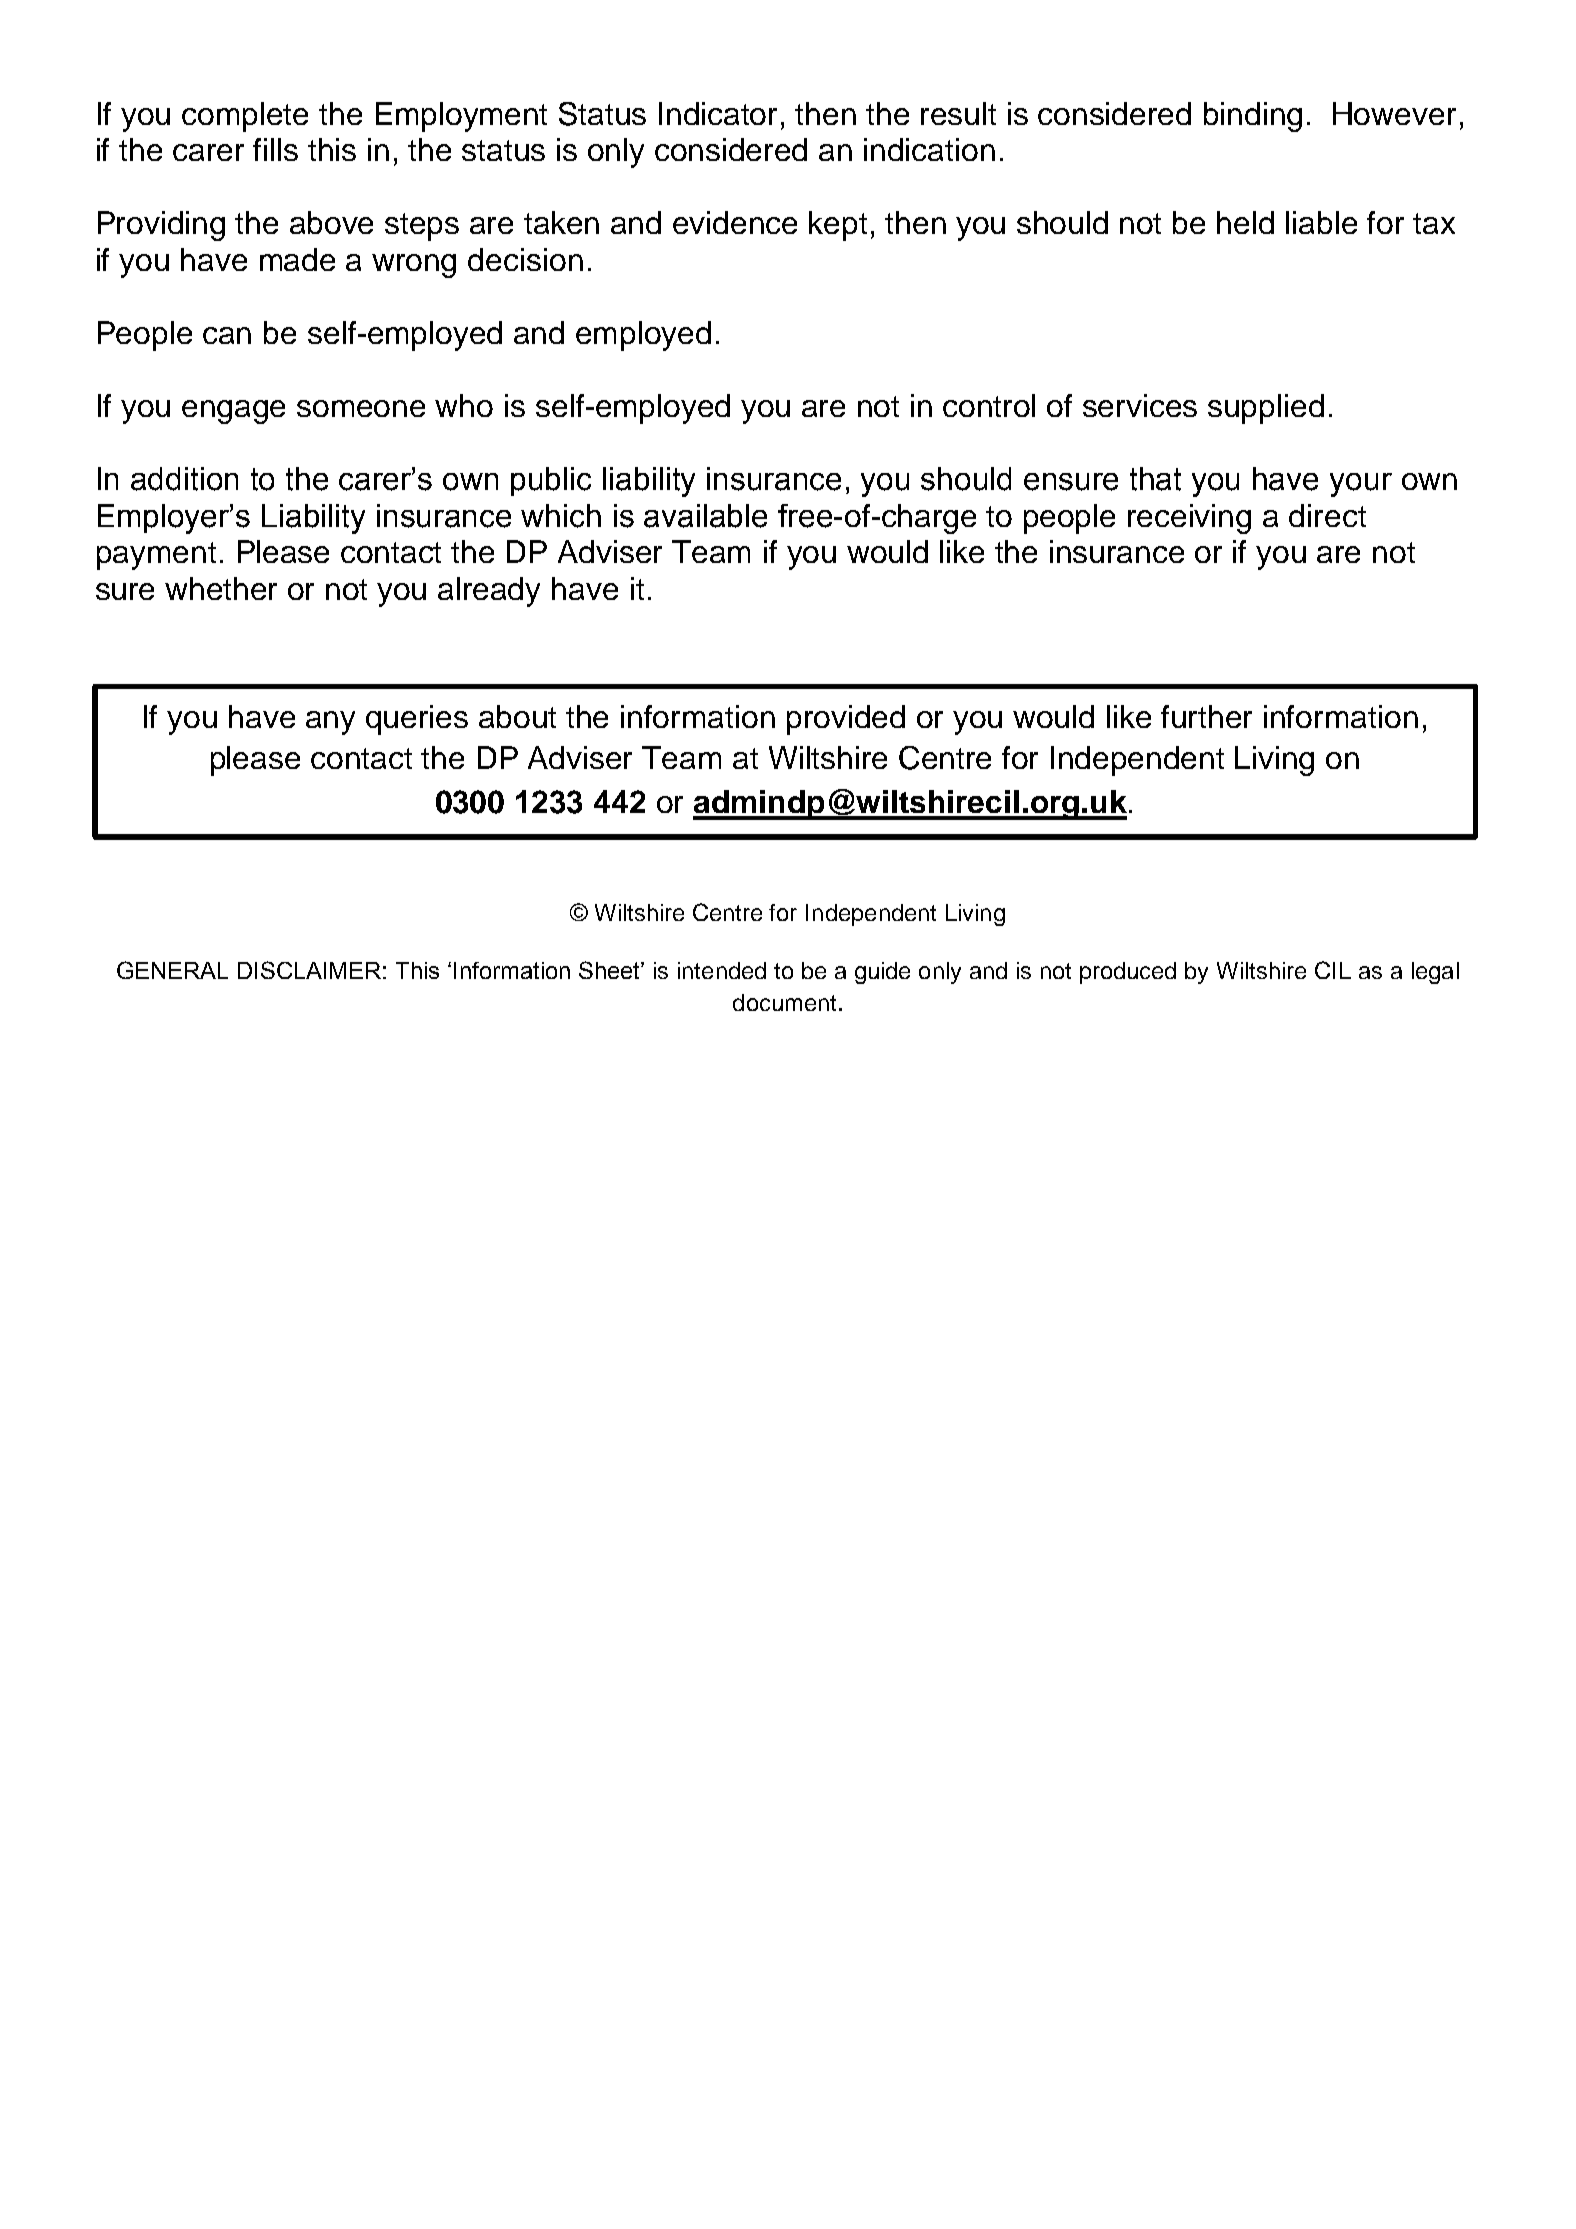 This screenshot has height=2229, width=1576. I want to click on GENERAL, so click(172, 970).
